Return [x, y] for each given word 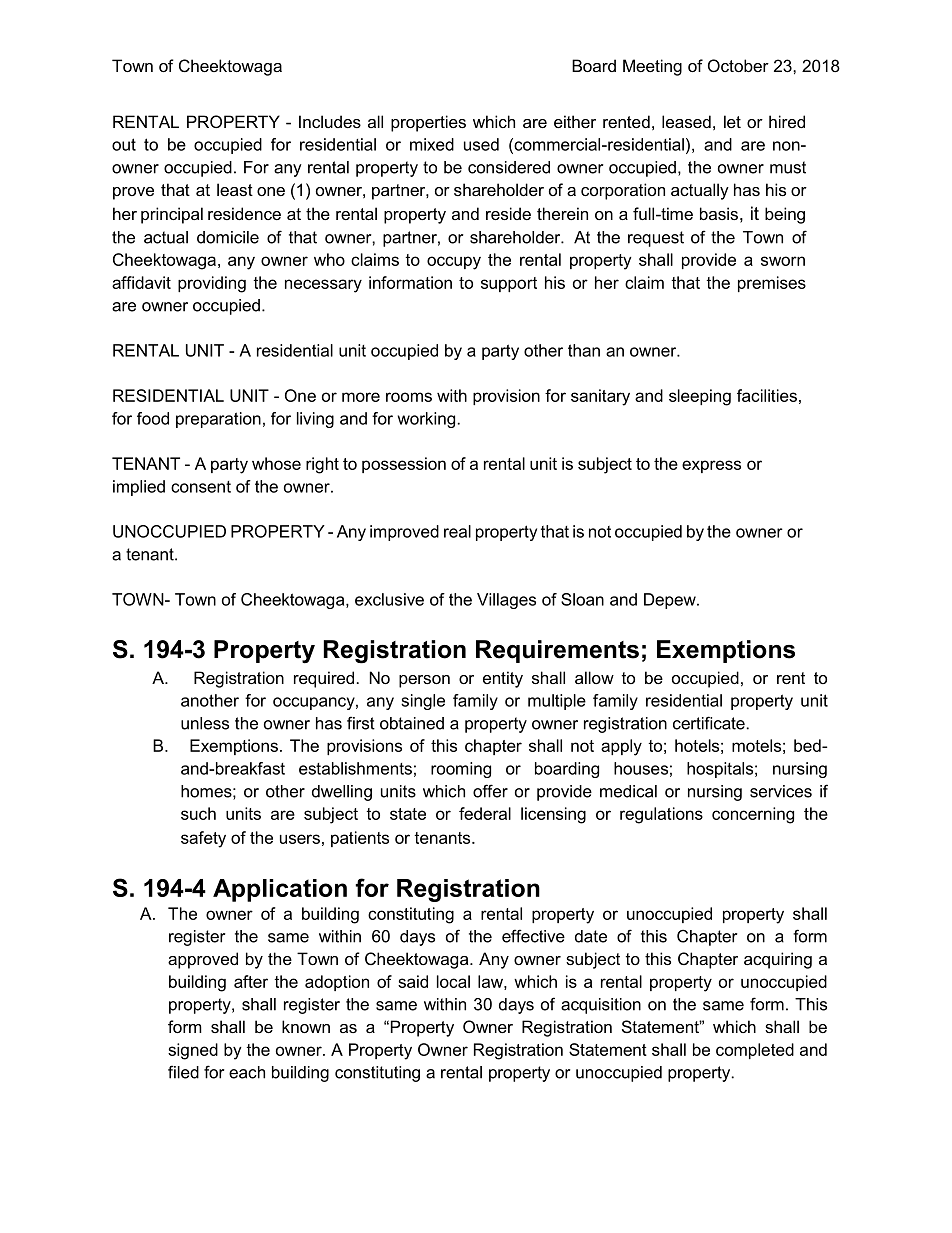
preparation [218, 420]
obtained [412, 723]
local [453, 981]
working [426, 420]
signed [193, 1051]
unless [205, 723]
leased [686, 121]
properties [428, 123]
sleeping [700, 397]
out [124, 144]
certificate [709, 723]
